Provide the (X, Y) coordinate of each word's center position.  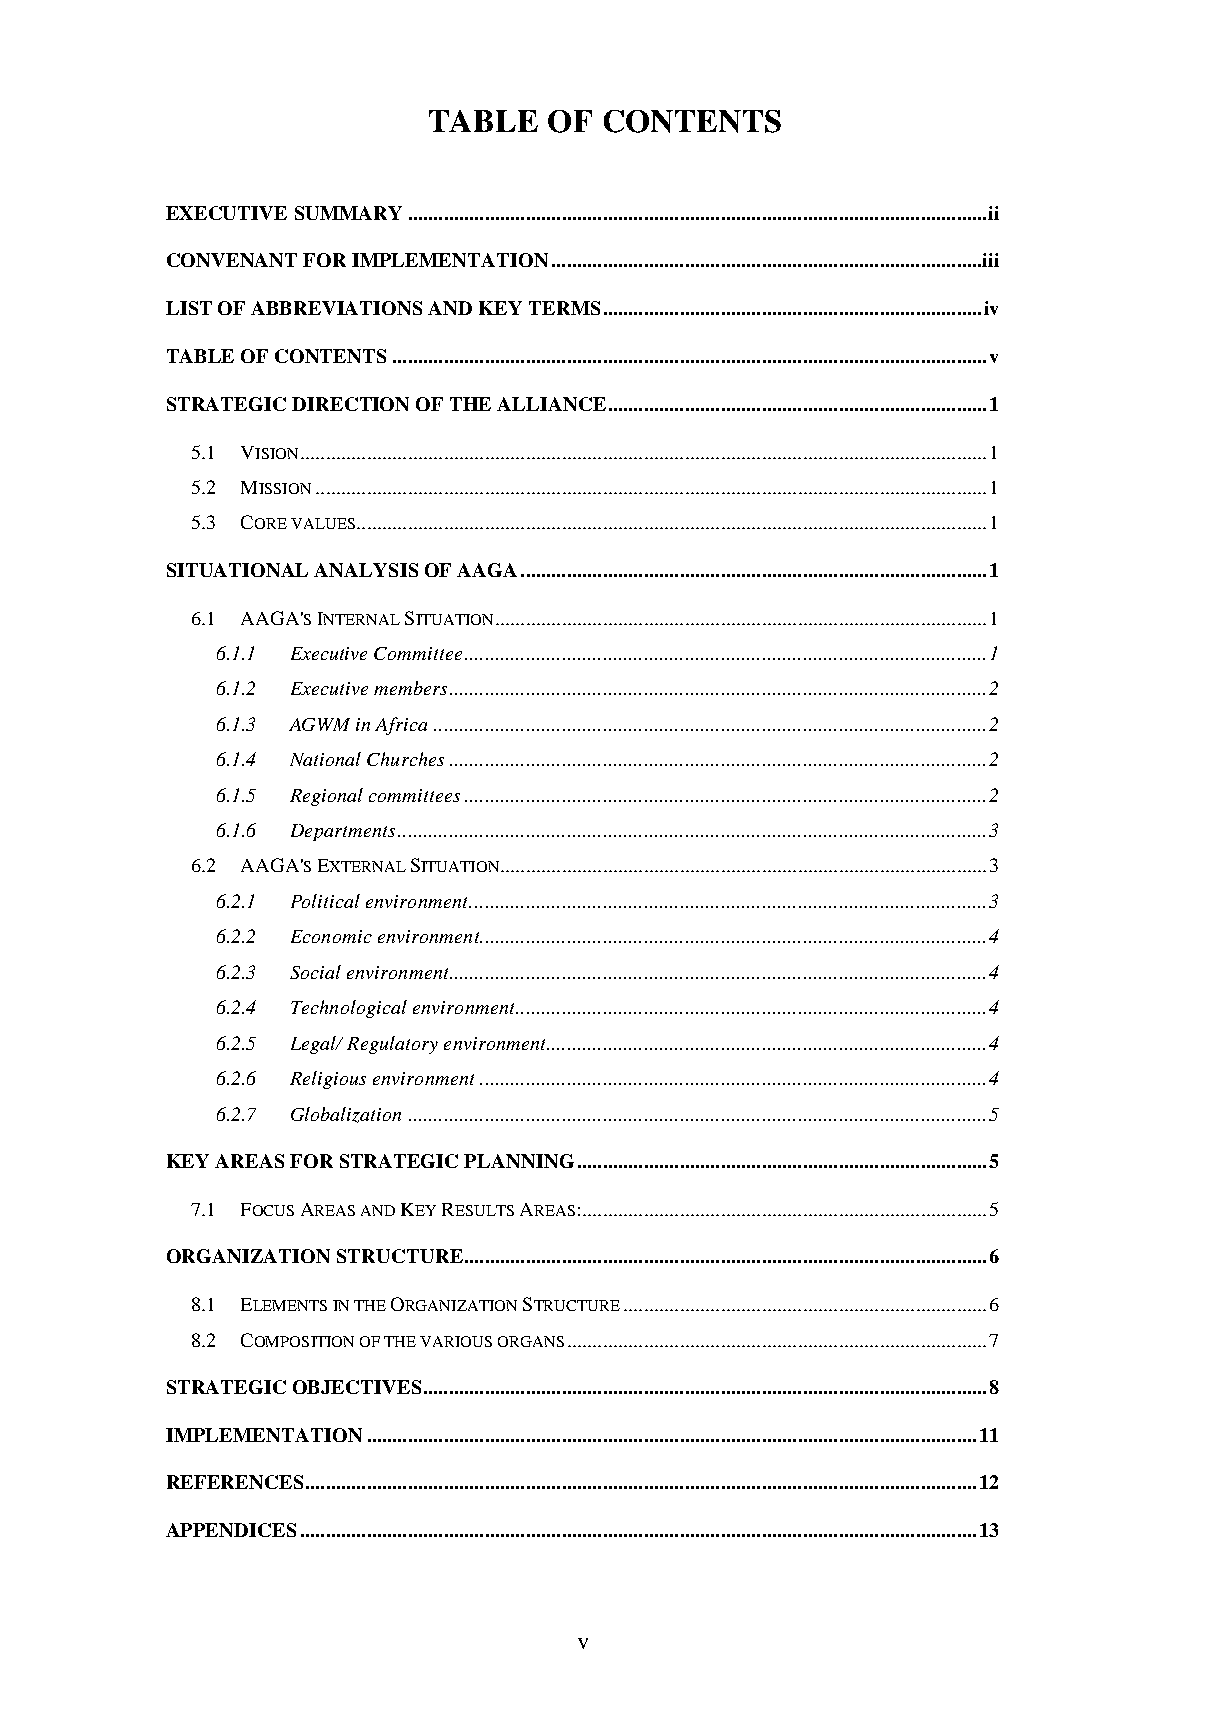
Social (315, 972)
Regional (326, 797)
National (325, 759)
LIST (189, 308)
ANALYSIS (366, 570)
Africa (401, 726)
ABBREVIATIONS (336, 308)
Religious (328, 1080)
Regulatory (392, 1045)
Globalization (346, 1115)
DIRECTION (350, 404)
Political (325, 901)
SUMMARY (348, 213)
